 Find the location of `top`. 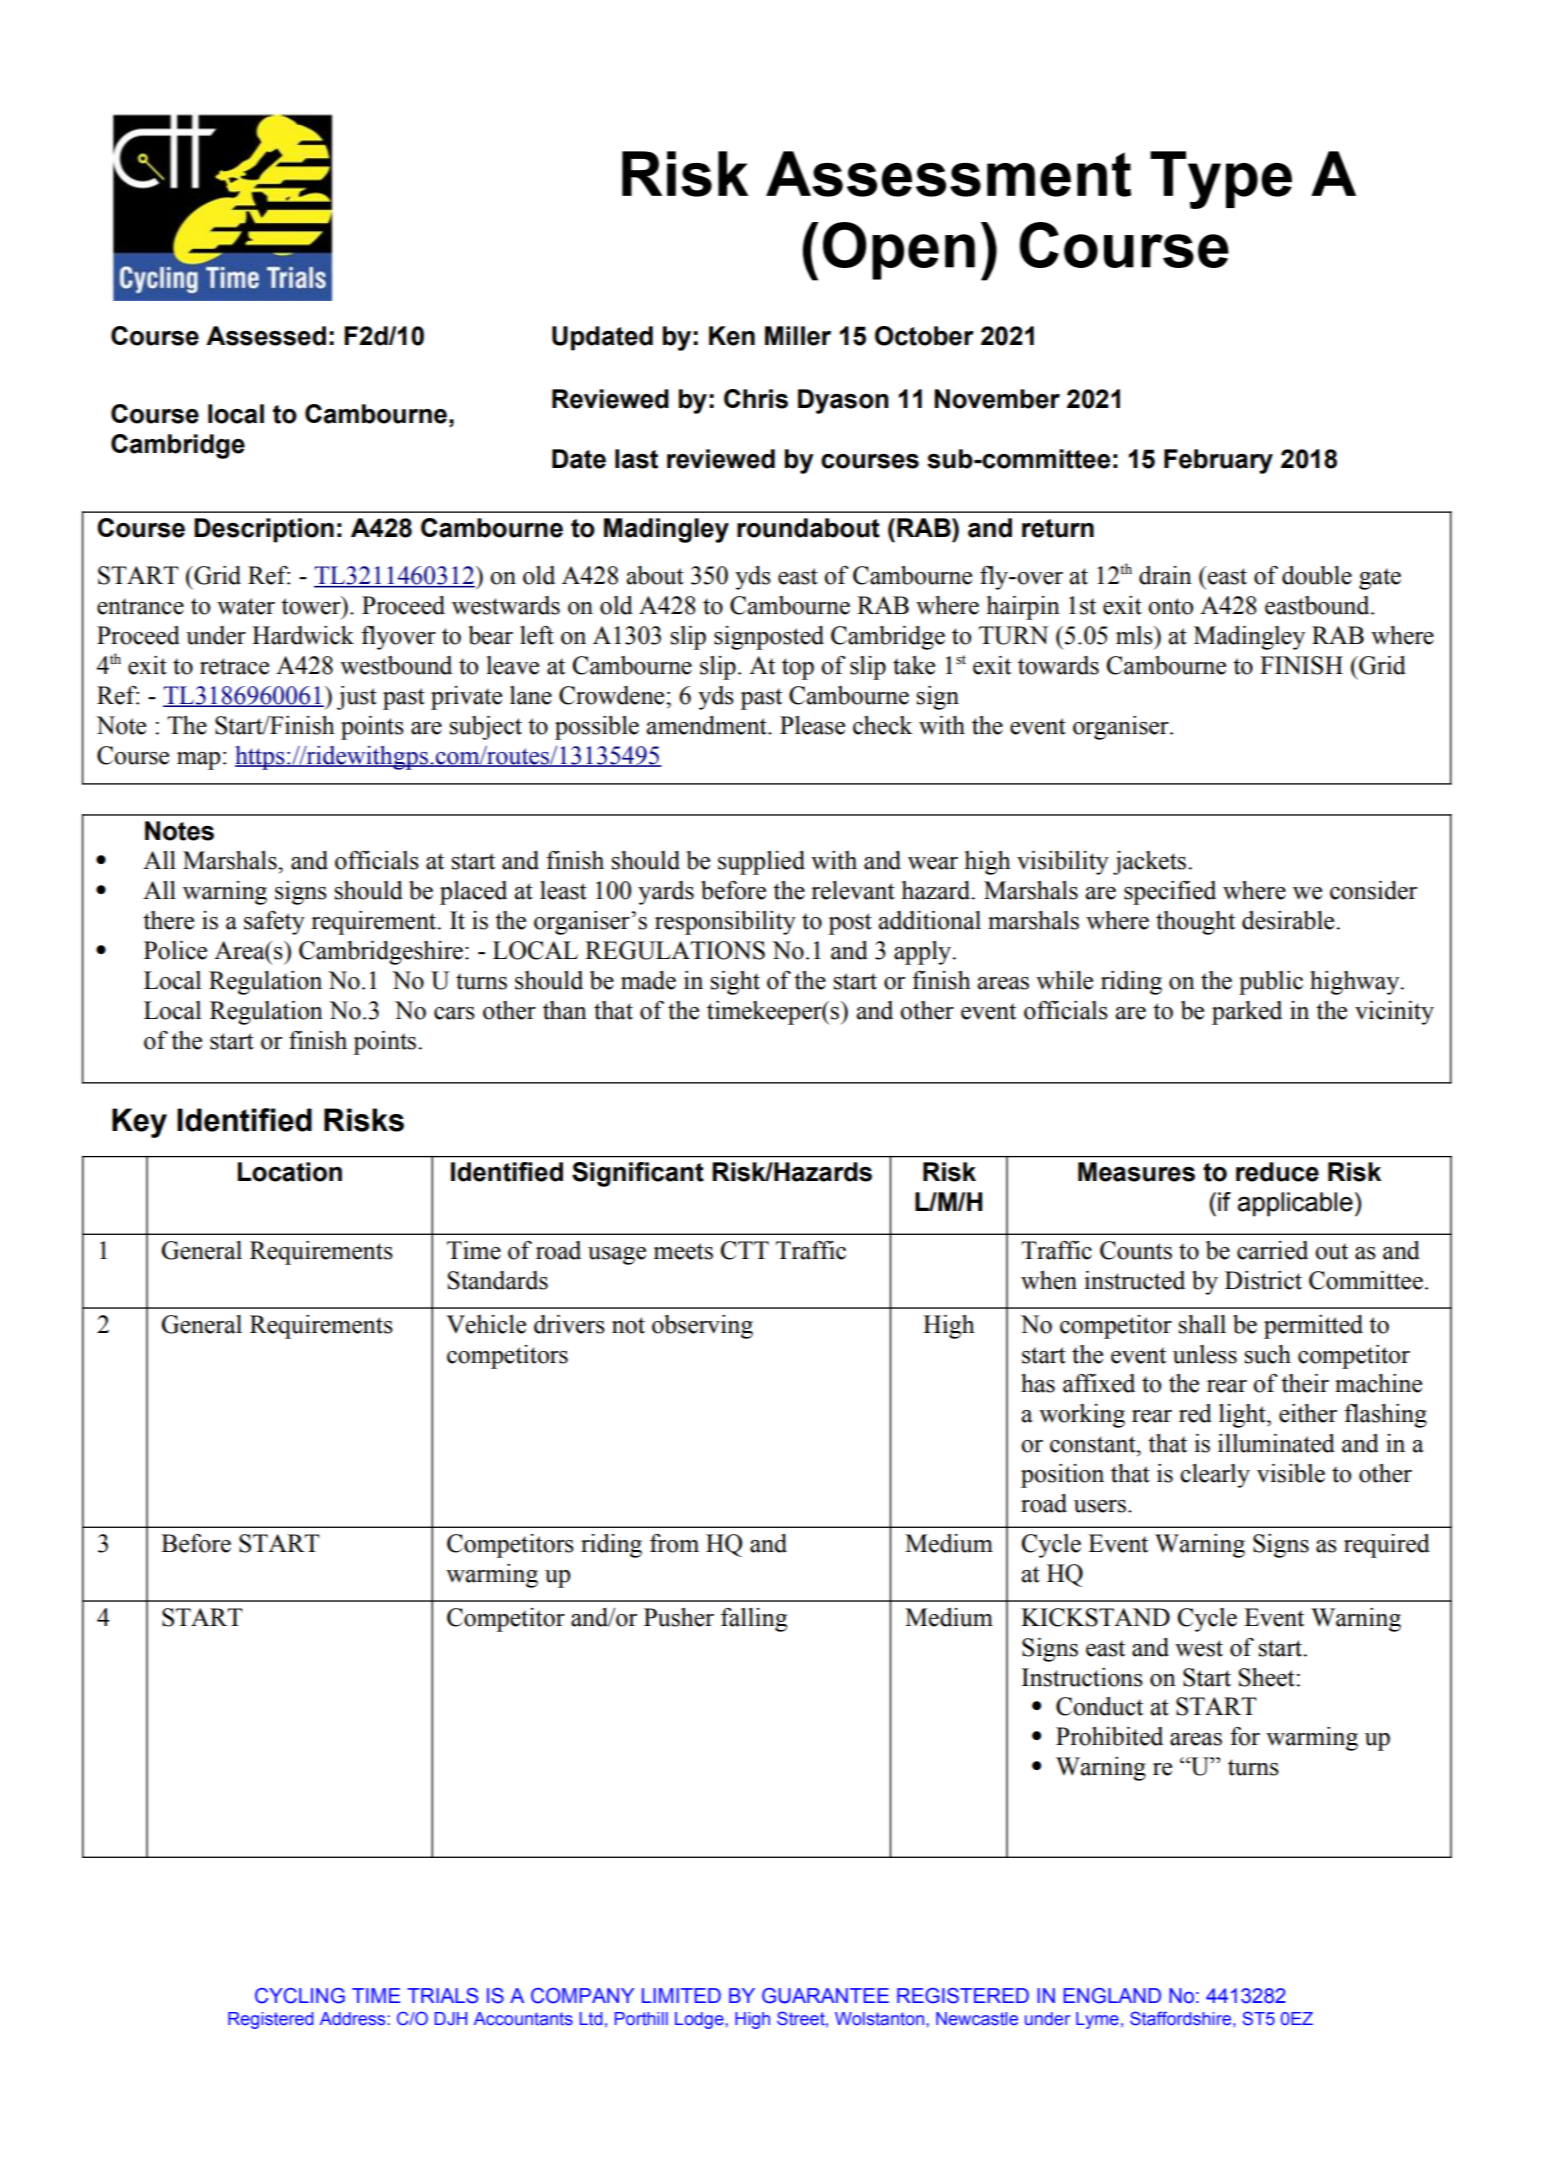

top is located at coordinates (798, 669).
